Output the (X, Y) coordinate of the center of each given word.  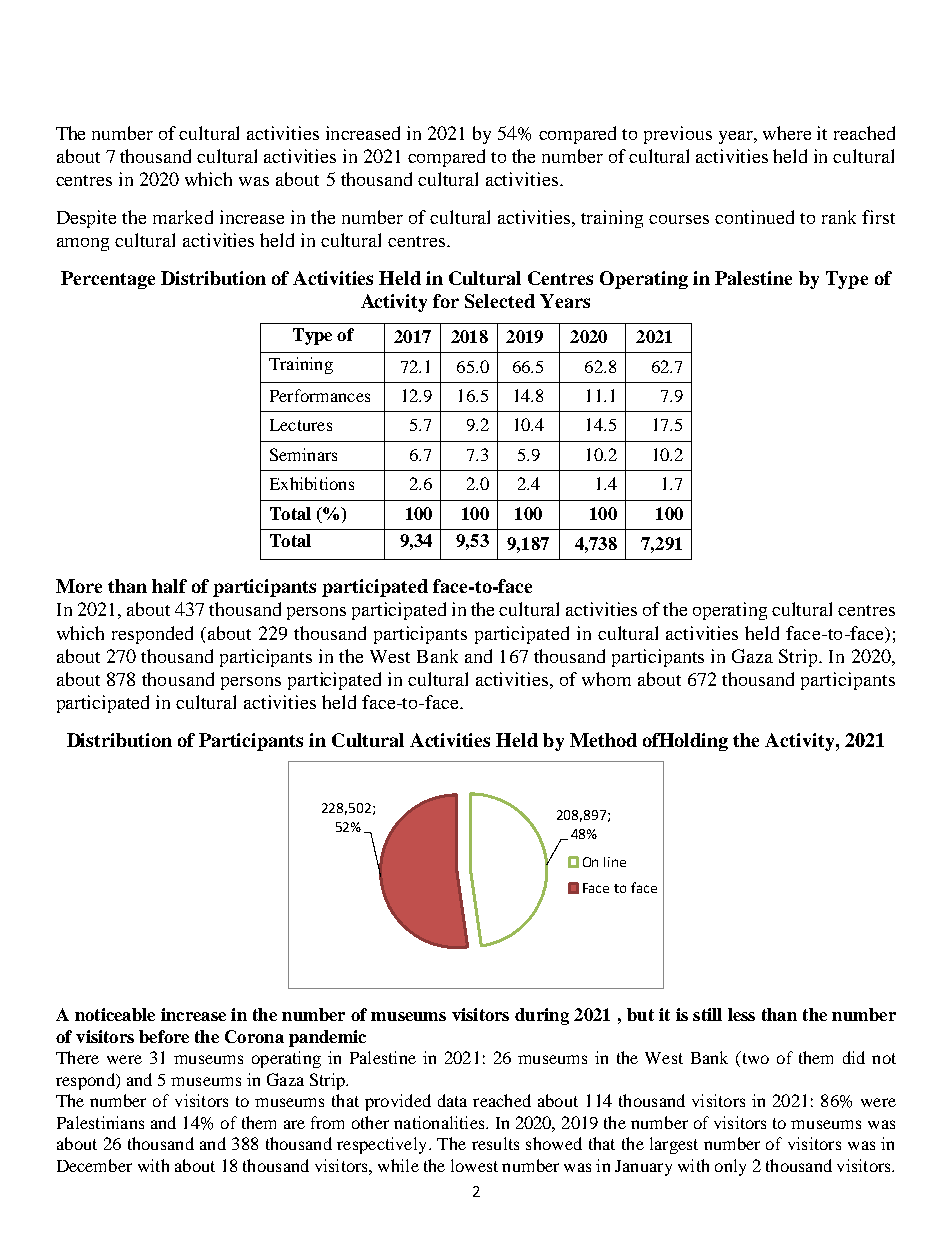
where (787, 133)
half (169, 586)
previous (678, 135)
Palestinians (100, 1122)
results (495, 1143)
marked (183, 217)
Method (603, 740)
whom (606, 679)
